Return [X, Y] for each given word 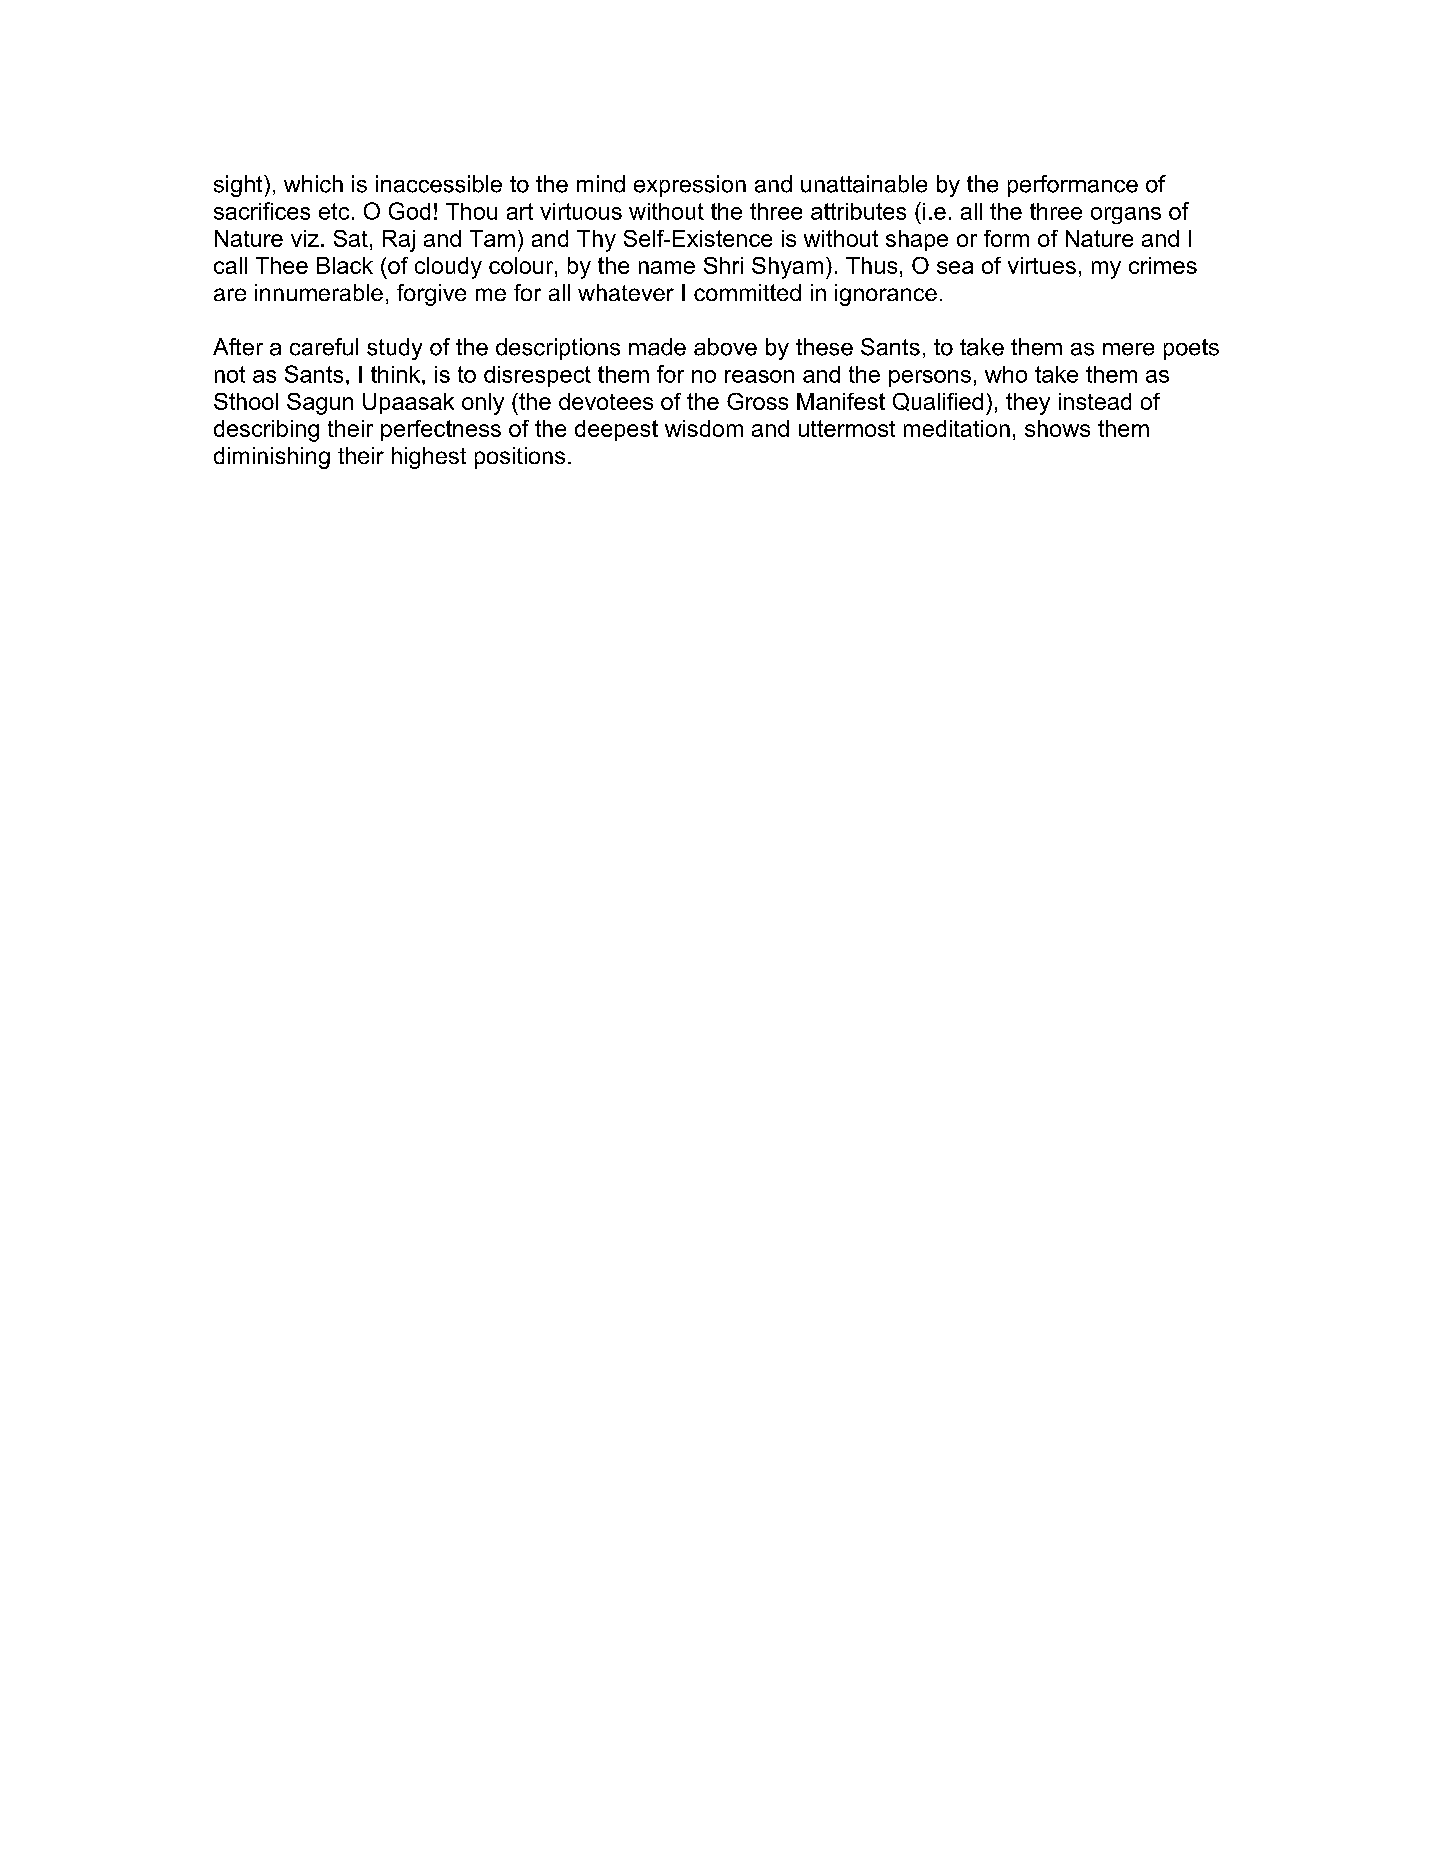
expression [690, 186]
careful [324, 347]
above [725, 347]
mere [1128, 349]
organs [1126, 215]
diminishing [272, 458]
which [313, 184]
